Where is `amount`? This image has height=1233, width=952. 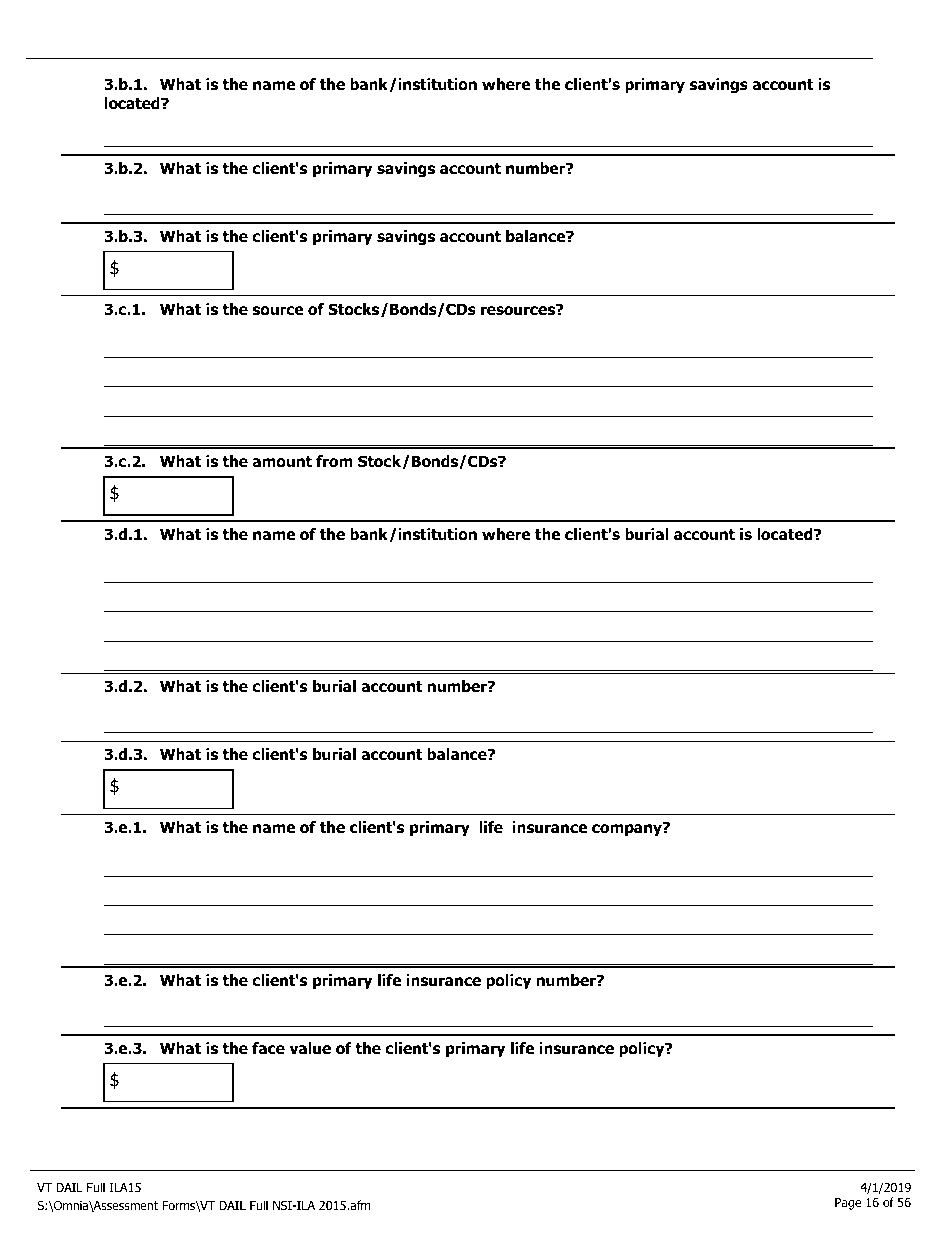 amount is located at coordinates (282, 462).
